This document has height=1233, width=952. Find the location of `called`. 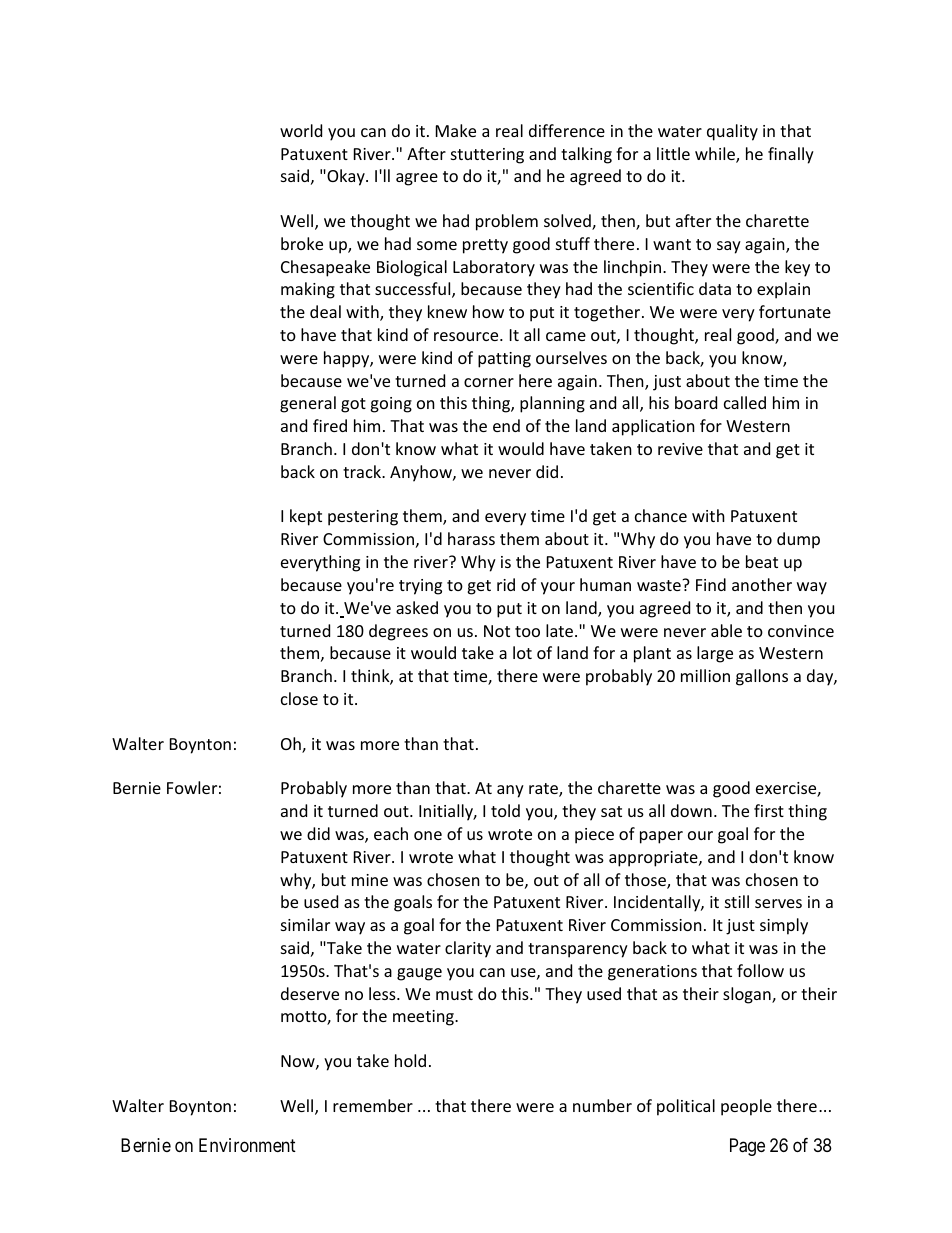

called is located at coordinates (745, 402).
